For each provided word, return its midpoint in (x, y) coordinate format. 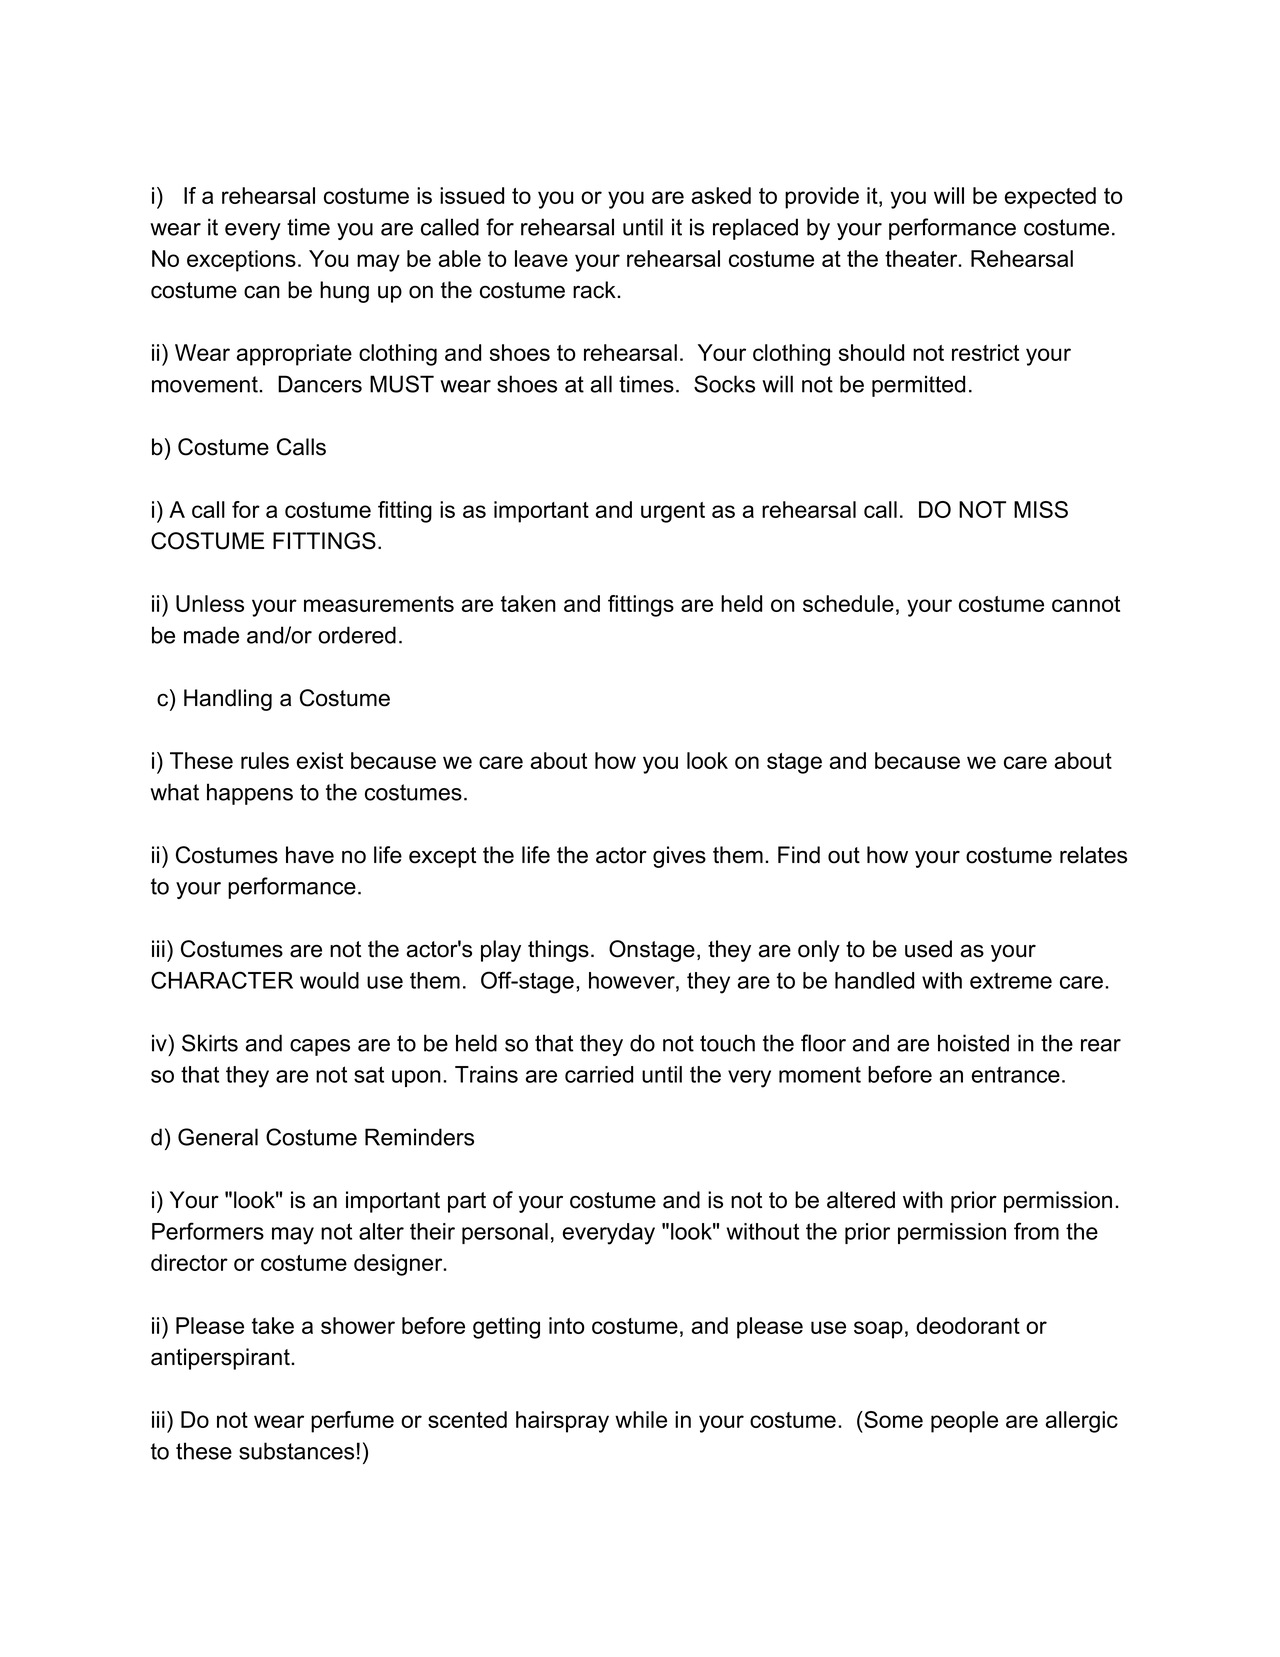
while (641, 1419)
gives (679, 857)
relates (1093, 855)
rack (595, 290)
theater (922, 258)
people (964, 1422)
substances (296, 1451)
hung (344, 292)
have (310, 855)
